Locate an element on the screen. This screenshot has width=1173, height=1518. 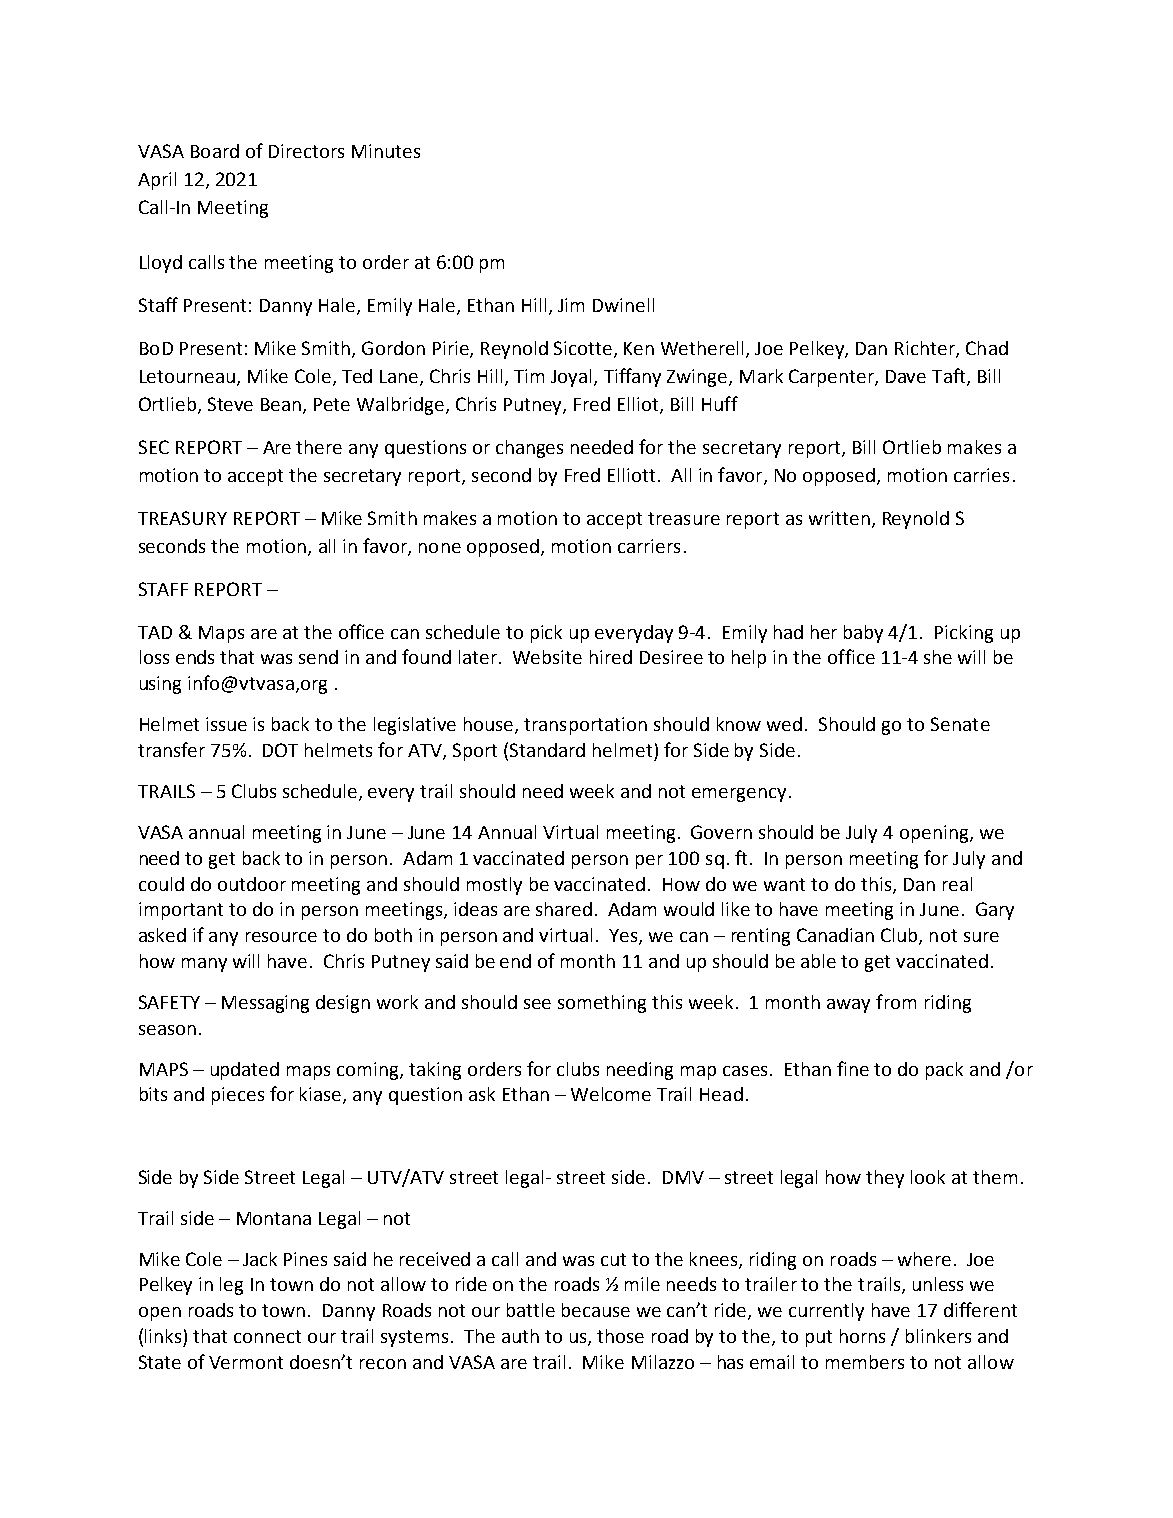
horns is located at coordinates (862, 1336).
